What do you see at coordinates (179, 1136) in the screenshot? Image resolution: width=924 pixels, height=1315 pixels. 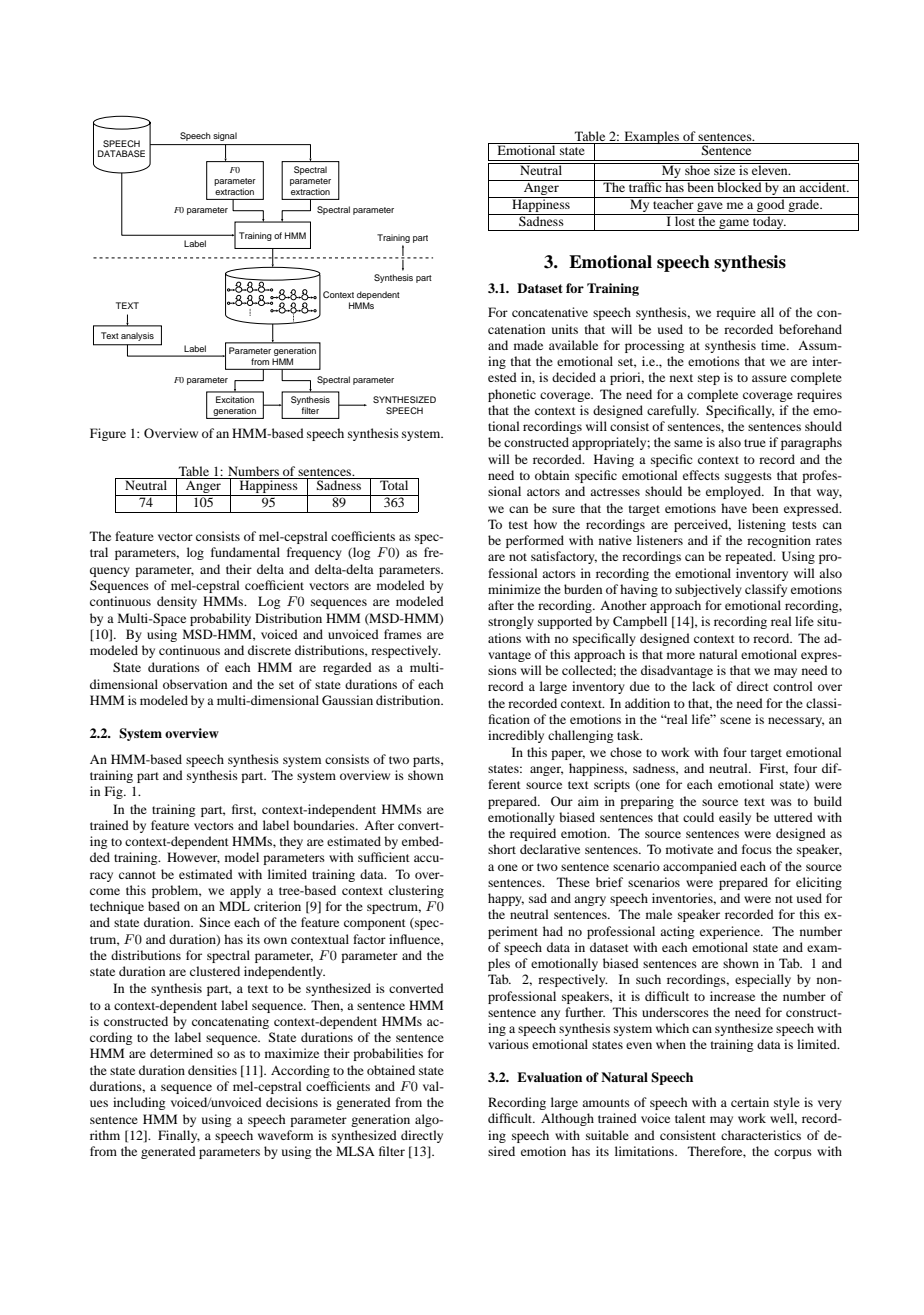 I see `Finally` at bounding box center [179, 1136].
